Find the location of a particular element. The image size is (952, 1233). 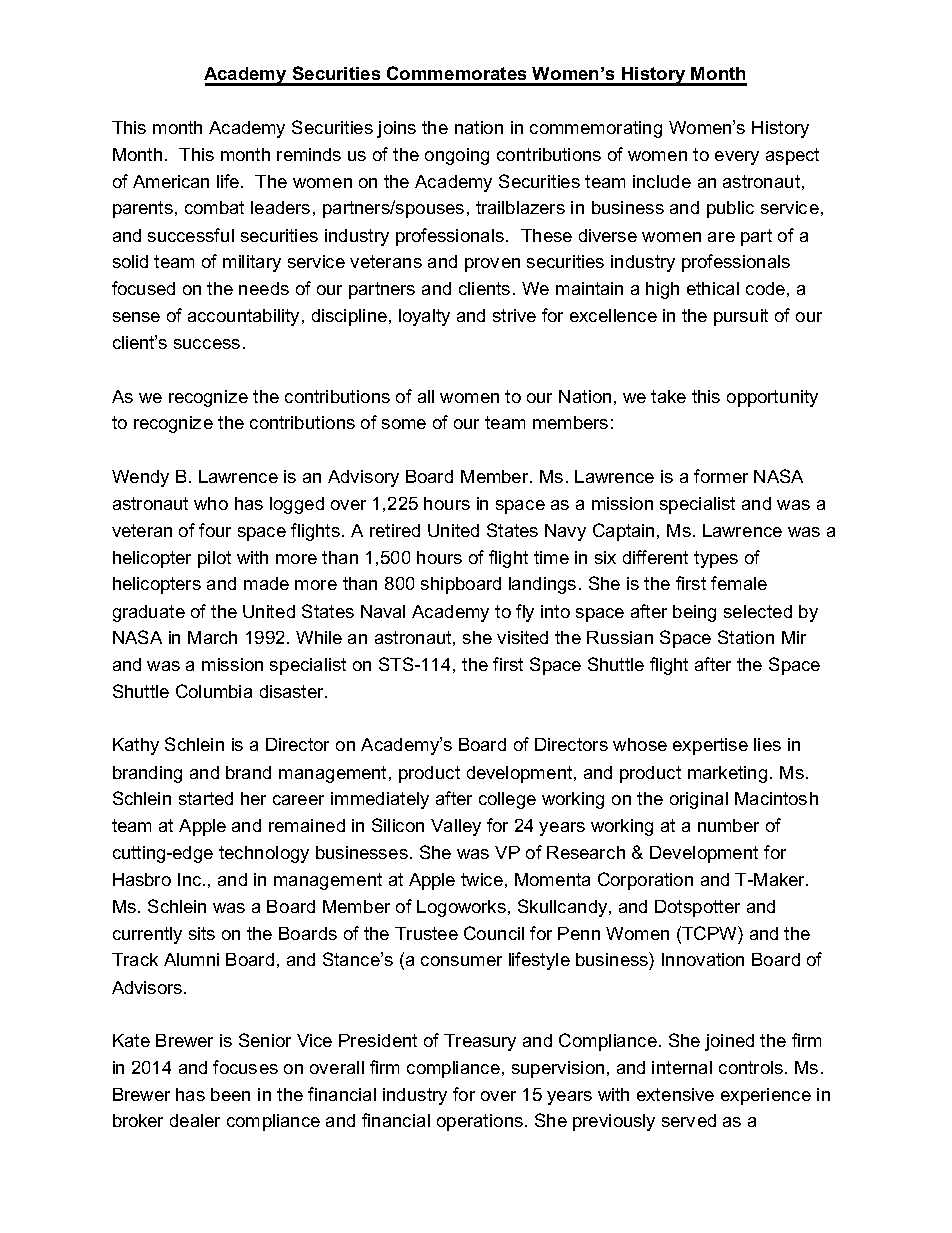

been is located at coordinates (230, 1094).
